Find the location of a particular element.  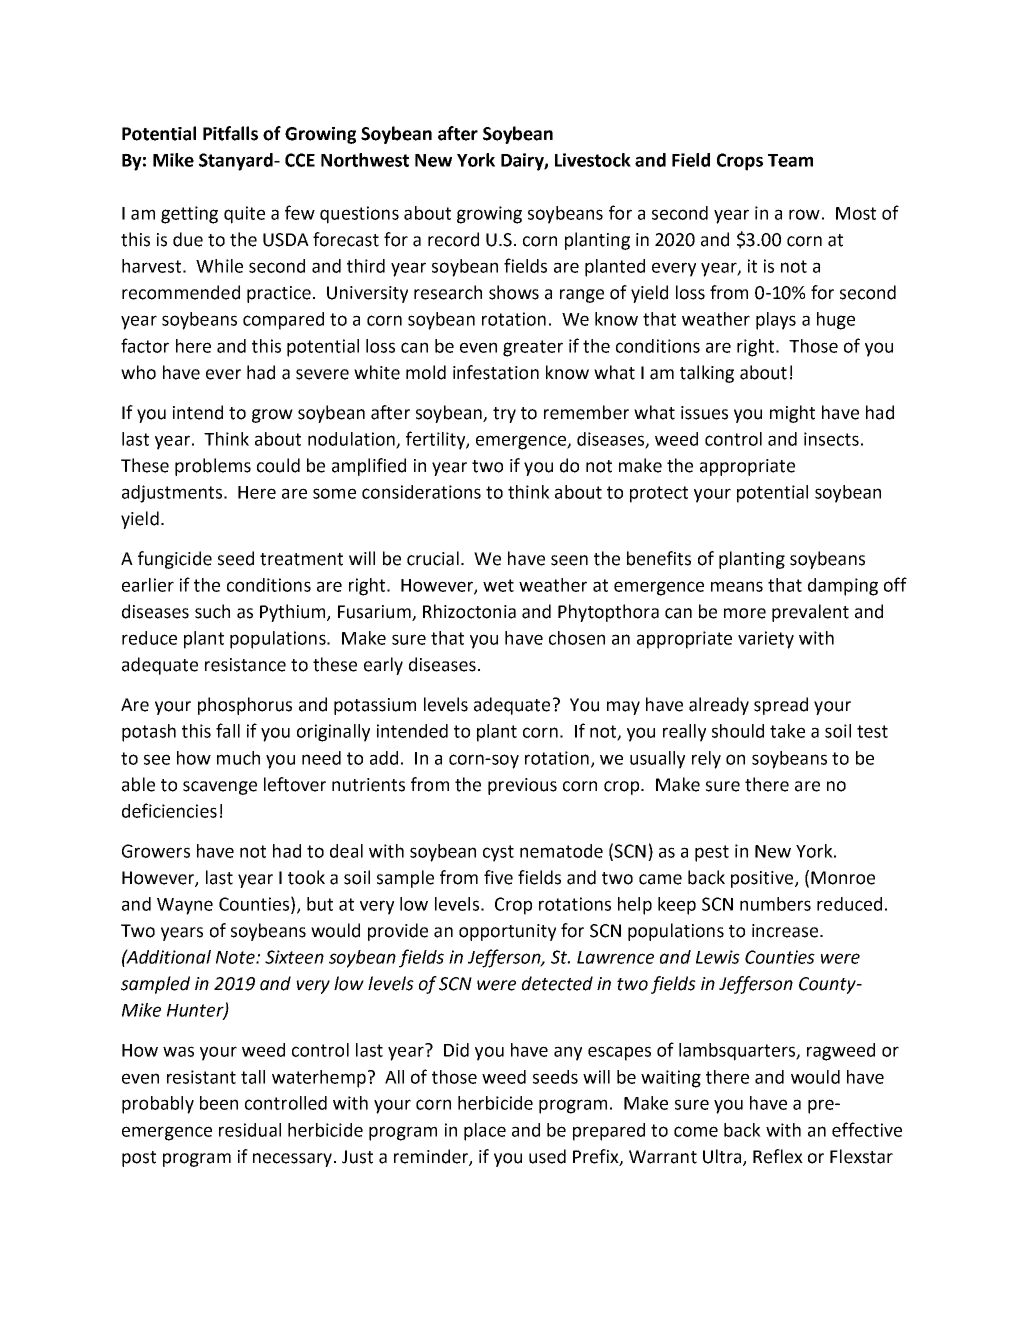

might is located at coordinates (792, 414).
